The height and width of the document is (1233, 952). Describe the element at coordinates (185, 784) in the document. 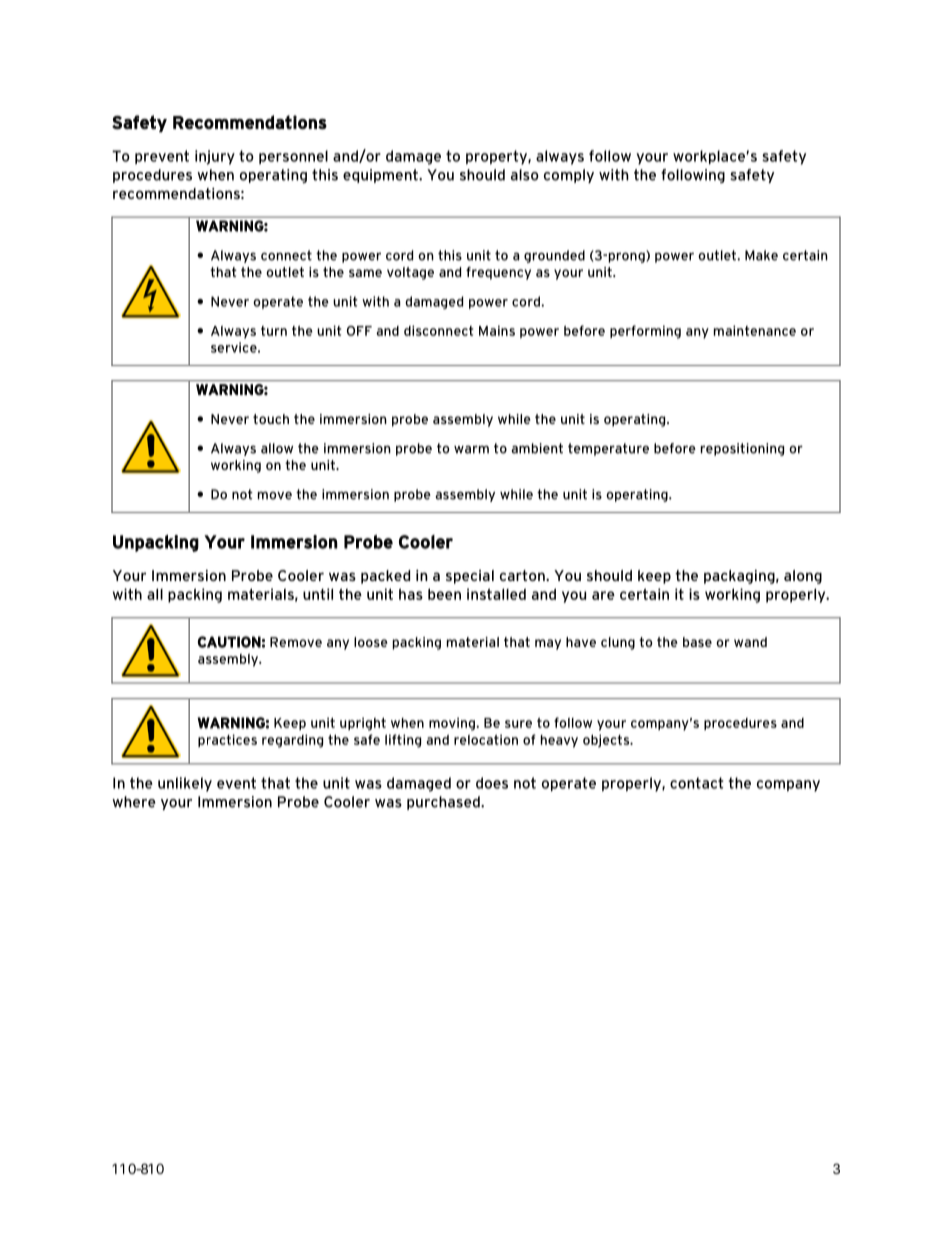

I see `unlikely` at that location.
